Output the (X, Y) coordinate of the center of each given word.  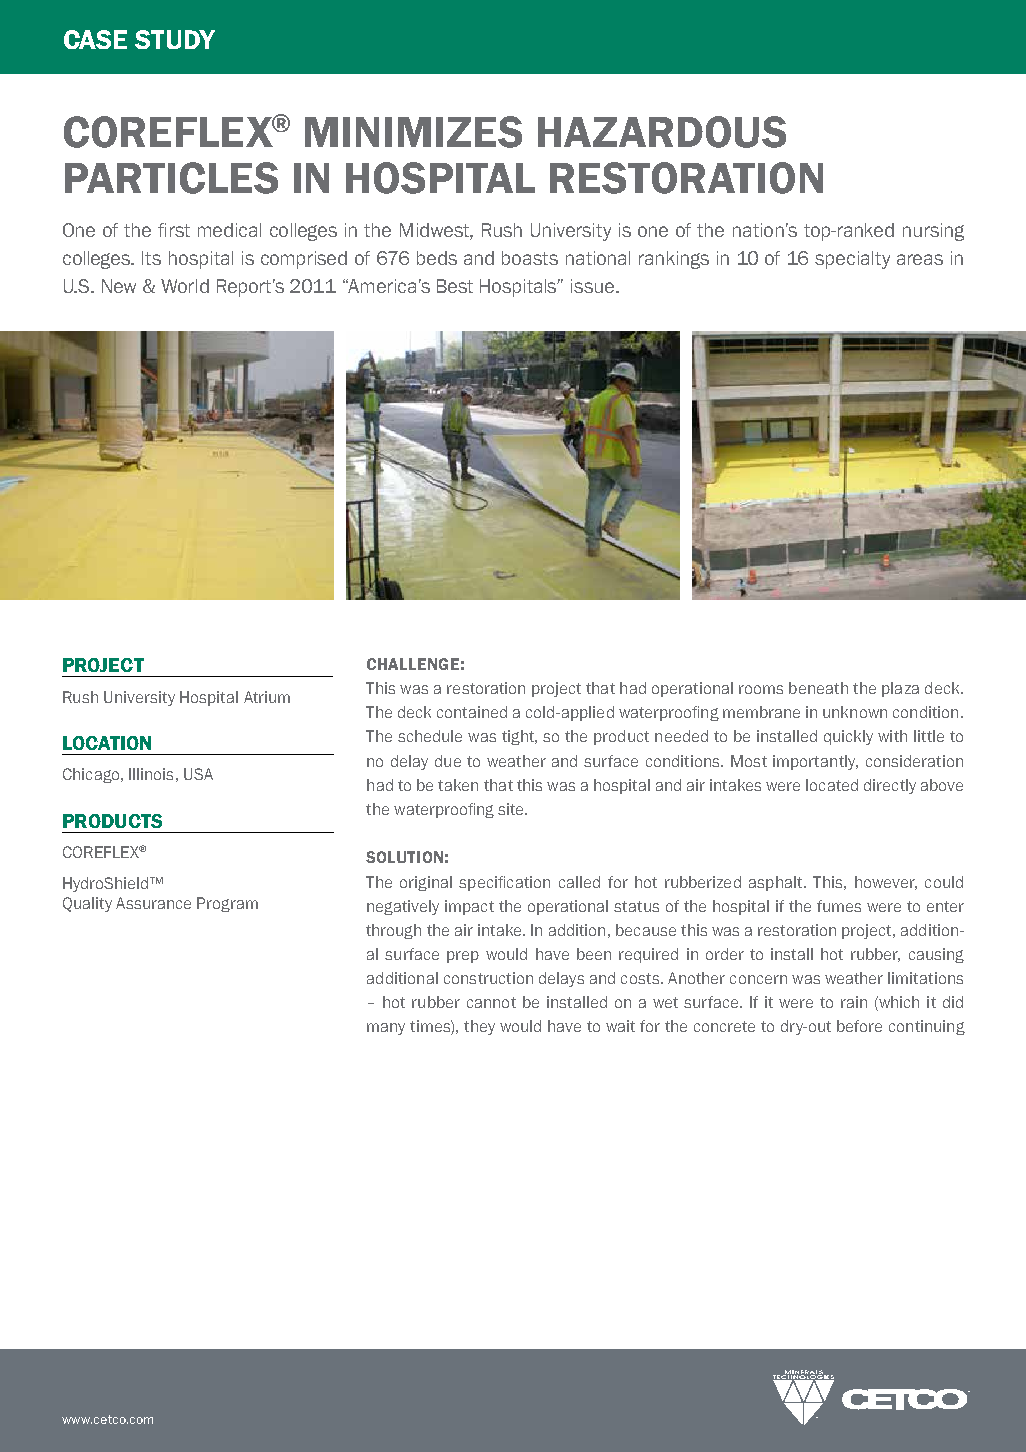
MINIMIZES (413, 132)
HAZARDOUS (662, 132)
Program (227, 904)
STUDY (175, 39)
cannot (491, 1002)
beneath (818, 688)
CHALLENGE (413, 664)
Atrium (267, 697)
